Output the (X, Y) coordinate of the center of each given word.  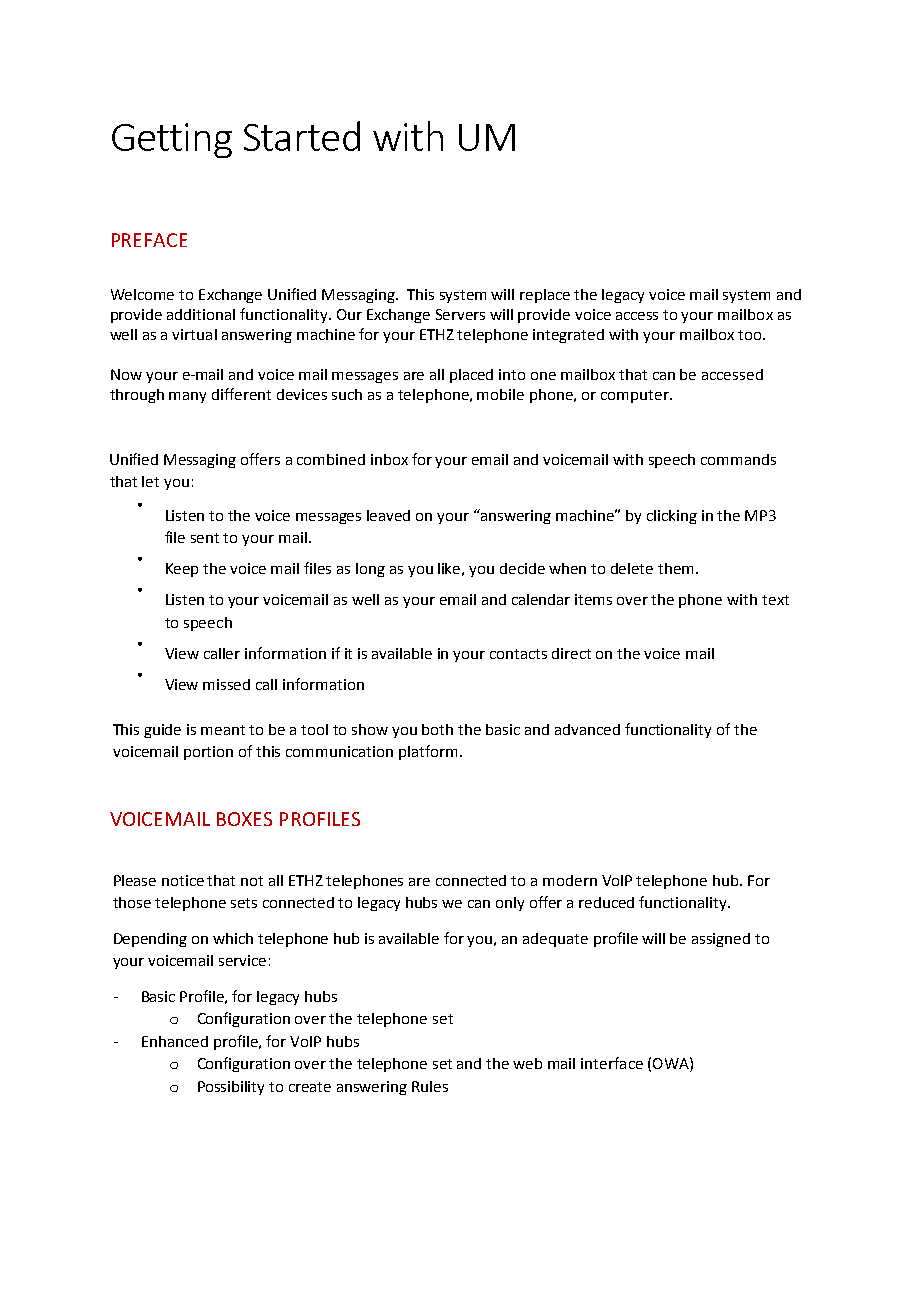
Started (302, 136)
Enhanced (175, 1041)
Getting (172, 140)
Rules (430, 1086)
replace (545, 296)
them (675, 568)
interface (612, 1063)
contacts (518, 654)
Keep (182, 570)
